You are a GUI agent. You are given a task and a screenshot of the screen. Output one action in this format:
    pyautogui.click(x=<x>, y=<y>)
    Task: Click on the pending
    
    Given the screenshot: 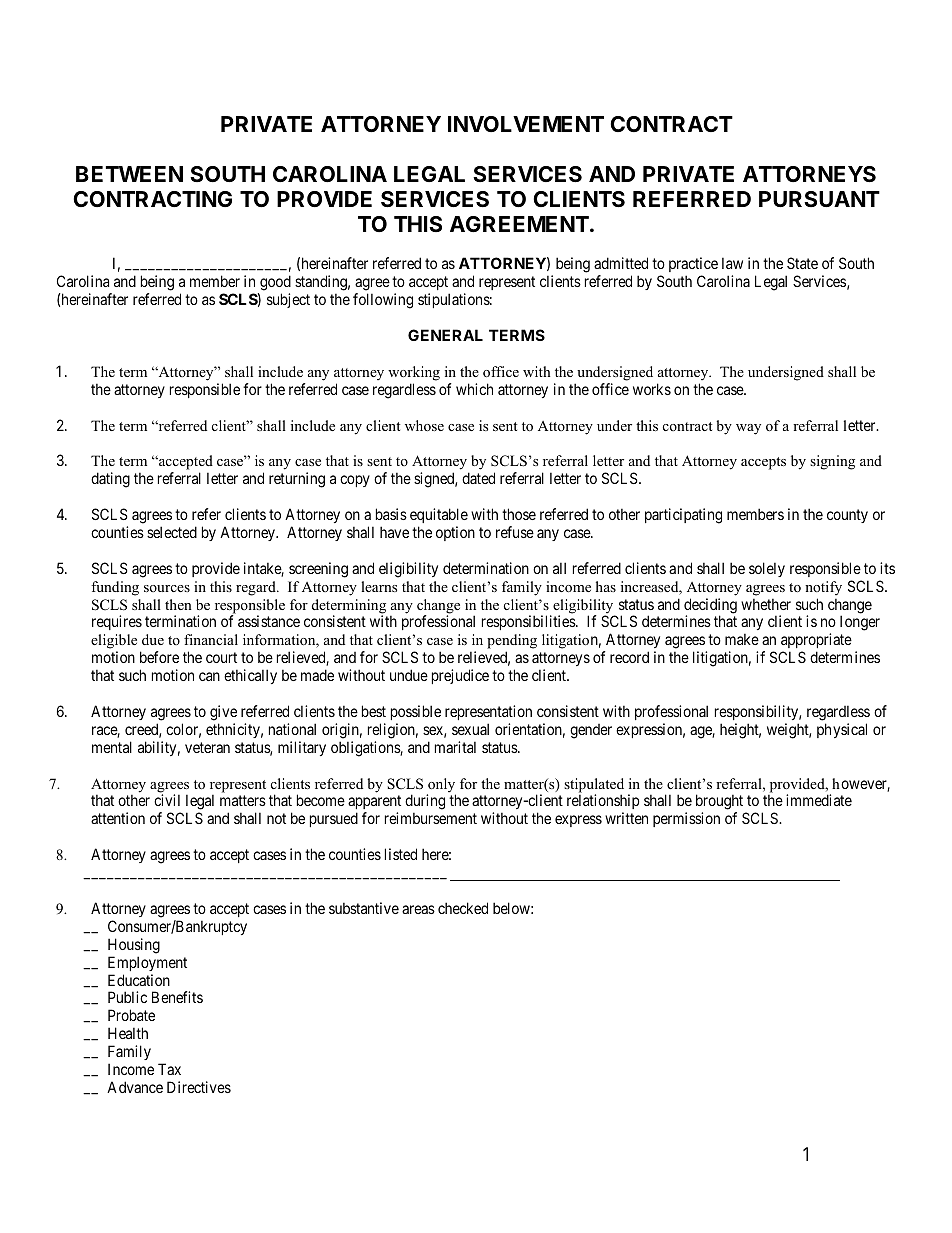 What is the action you would take?
    pyautogui.click(x=512, y=643)
